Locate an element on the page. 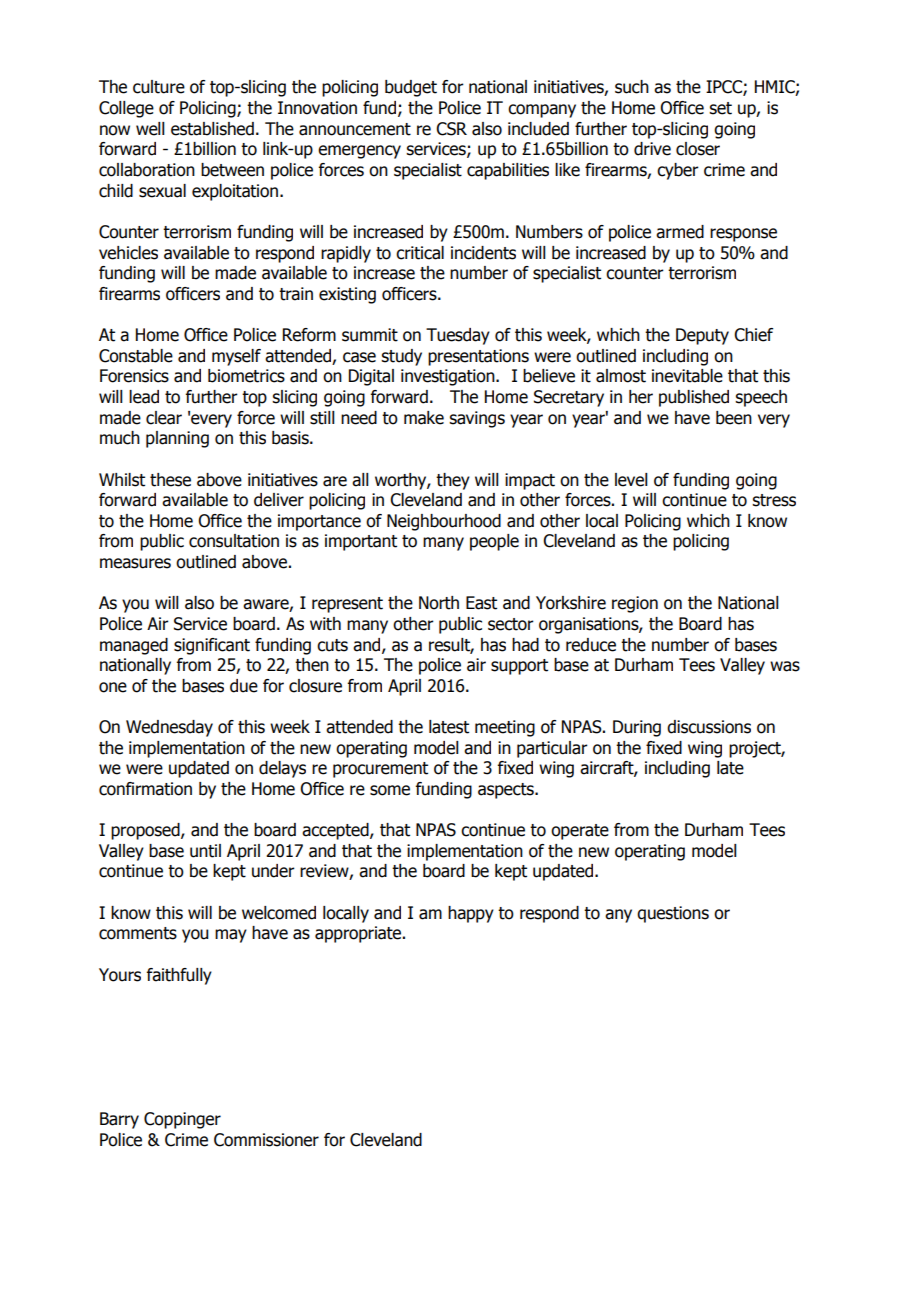  Commissioner is located at coordinates (266, 1140).
